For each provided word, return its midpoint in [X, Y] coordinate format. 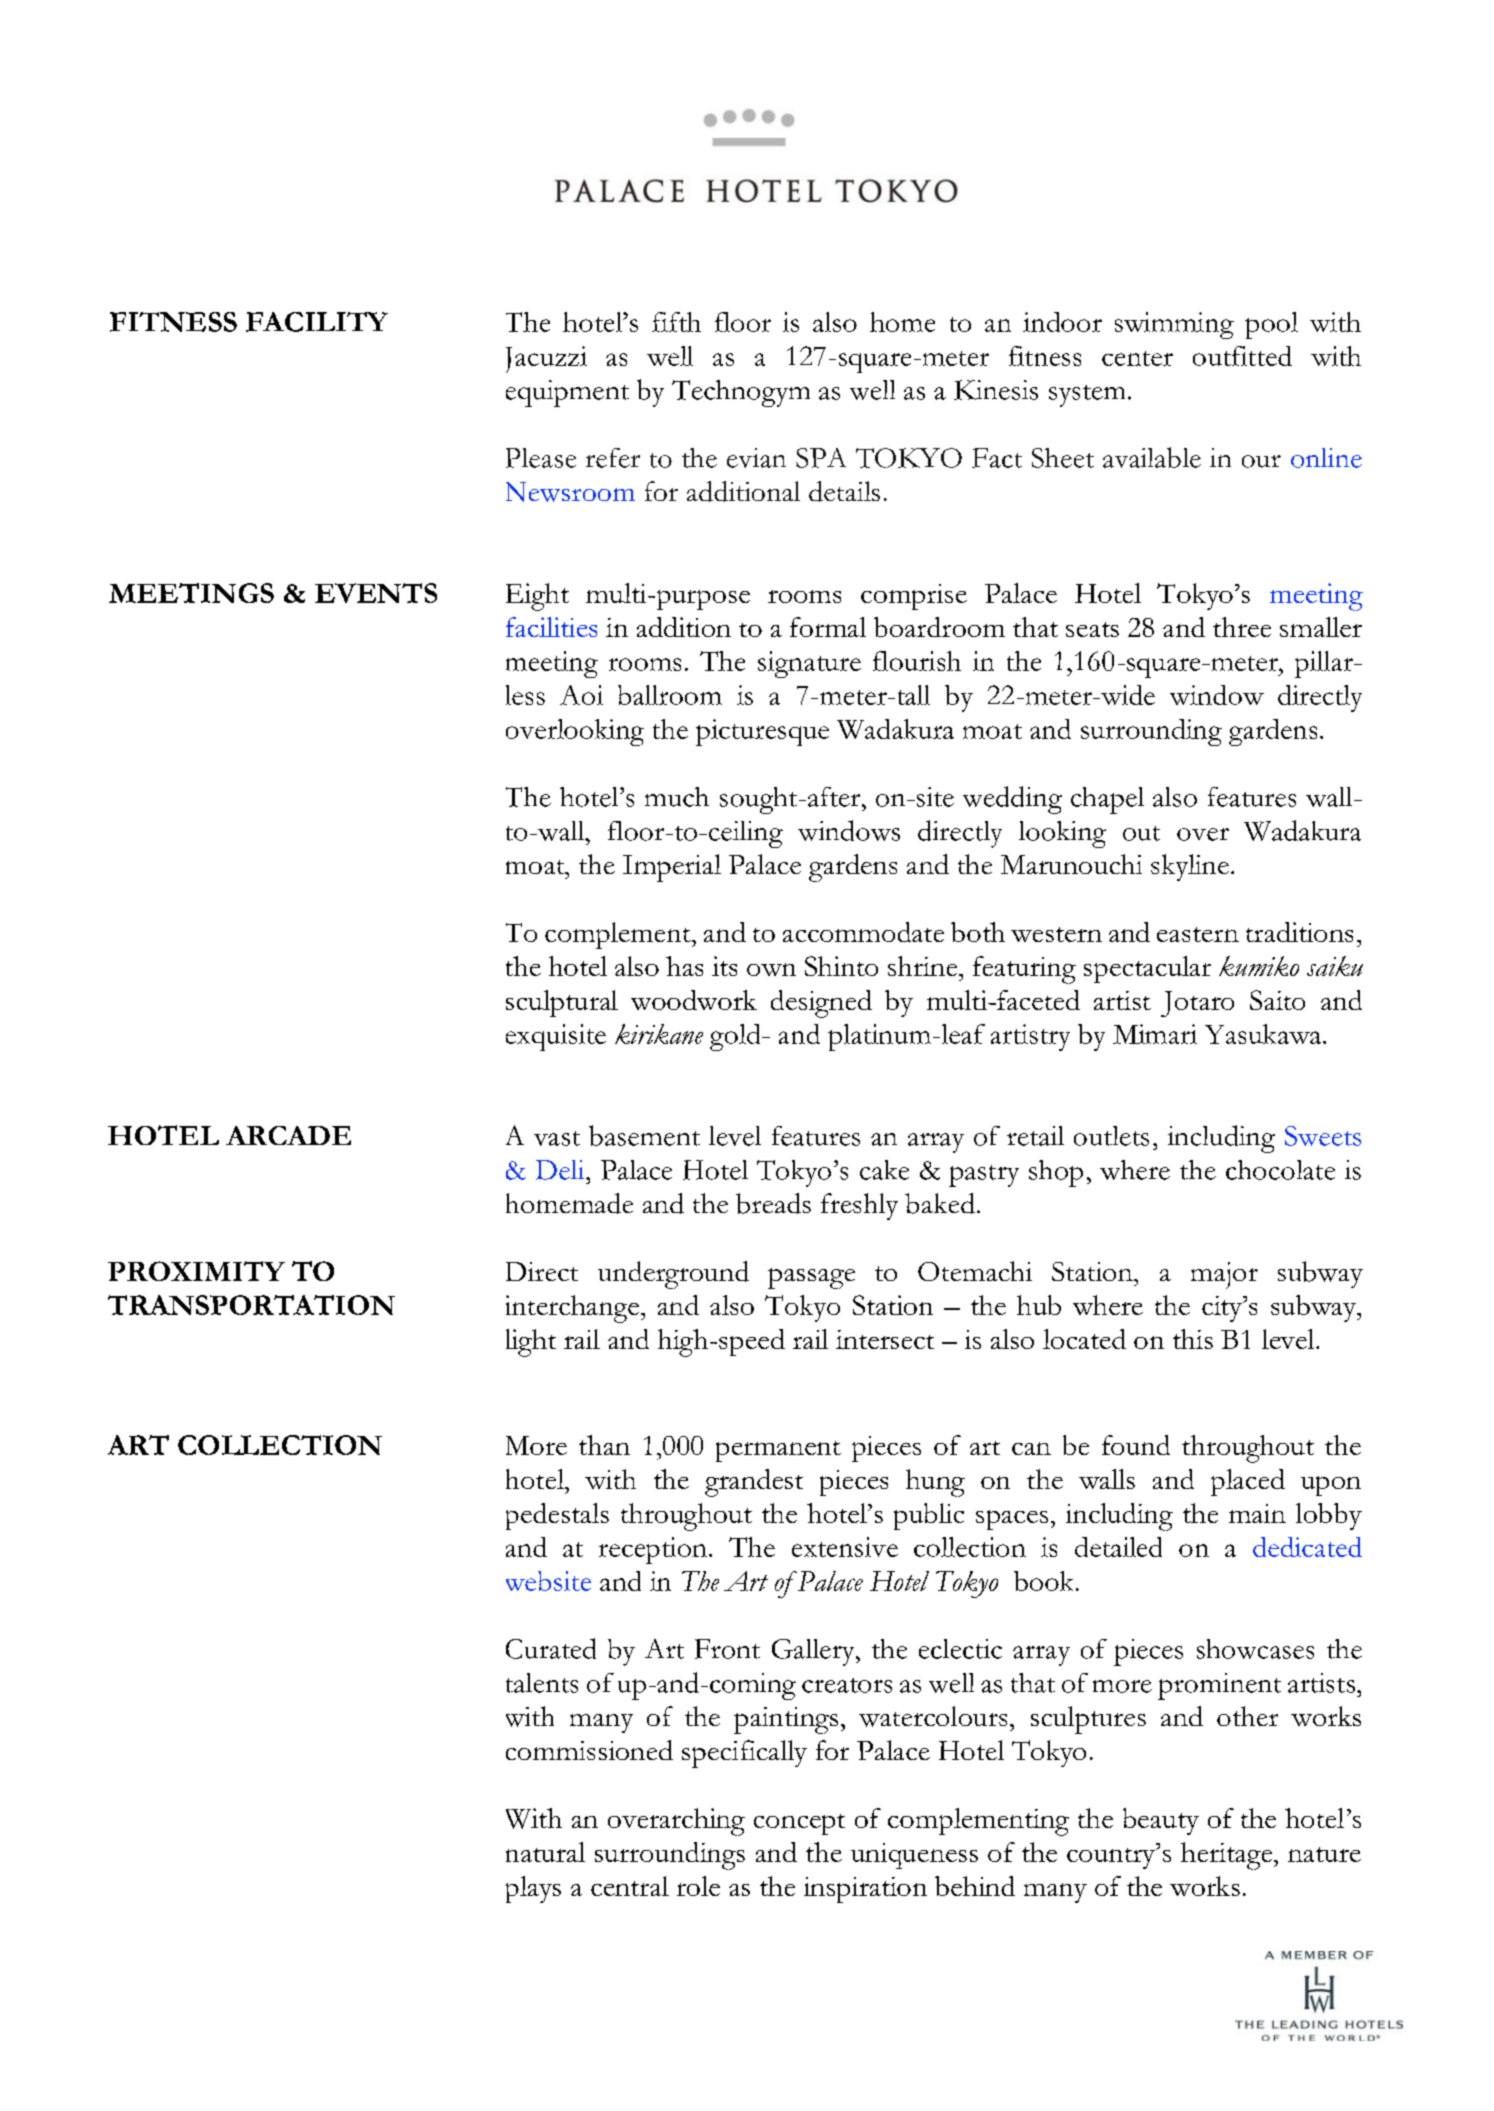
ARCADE [288, 1135]
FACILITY [317, 322]
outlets [1111, 1136]
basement [644, 1135]
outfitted [1242, 356]
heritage [1228, 1856]
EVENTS [376, 593]
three [1242, 627]
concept [799, 1824]
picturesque [762, 732]
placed [1248, 1482]
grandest [754, 1483]
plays [533, 1889]
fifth [676, 322]
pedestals [557, 1516]
